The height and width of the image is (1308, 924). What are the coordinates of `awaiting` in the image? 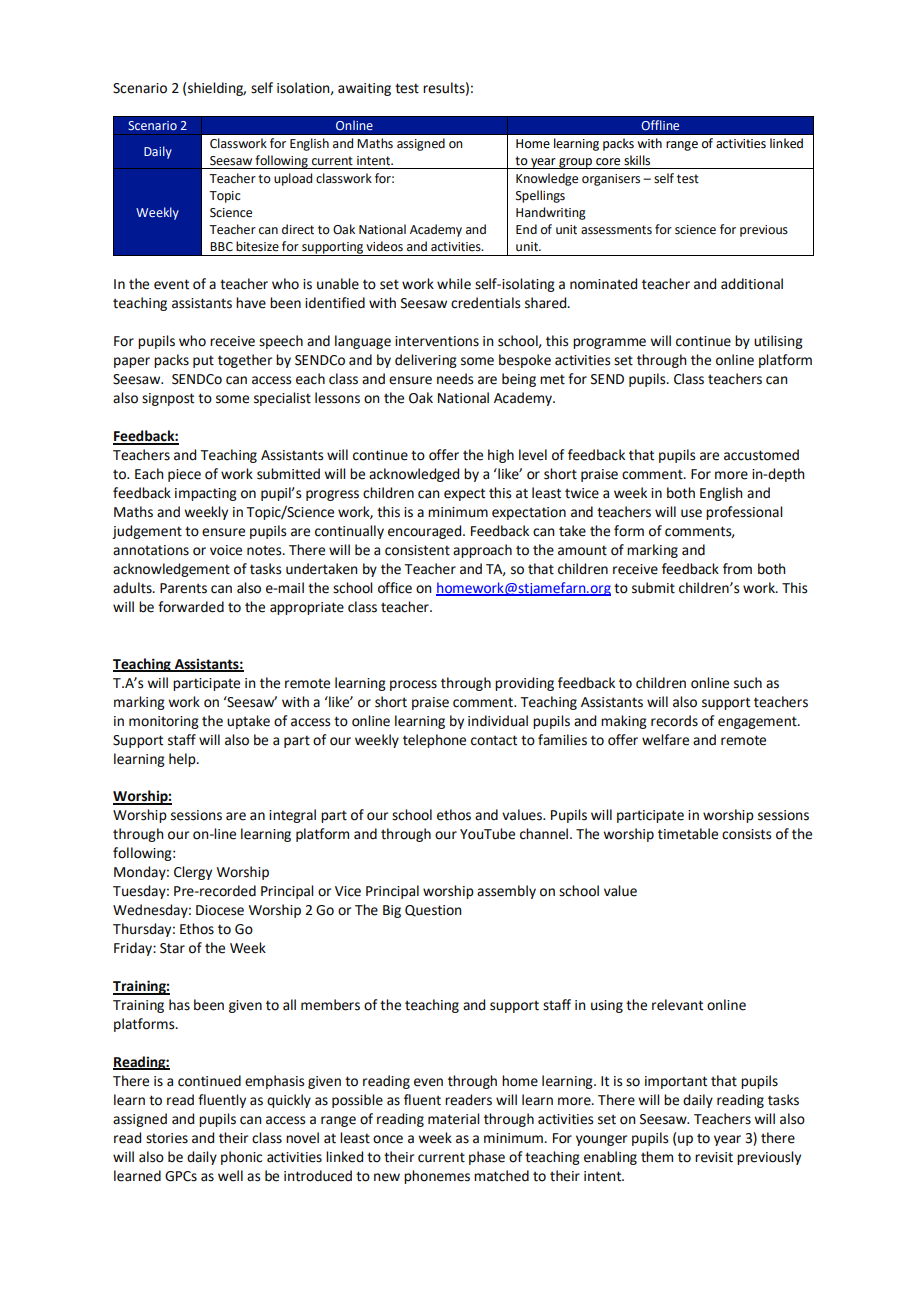 It's located at (364, 89).
